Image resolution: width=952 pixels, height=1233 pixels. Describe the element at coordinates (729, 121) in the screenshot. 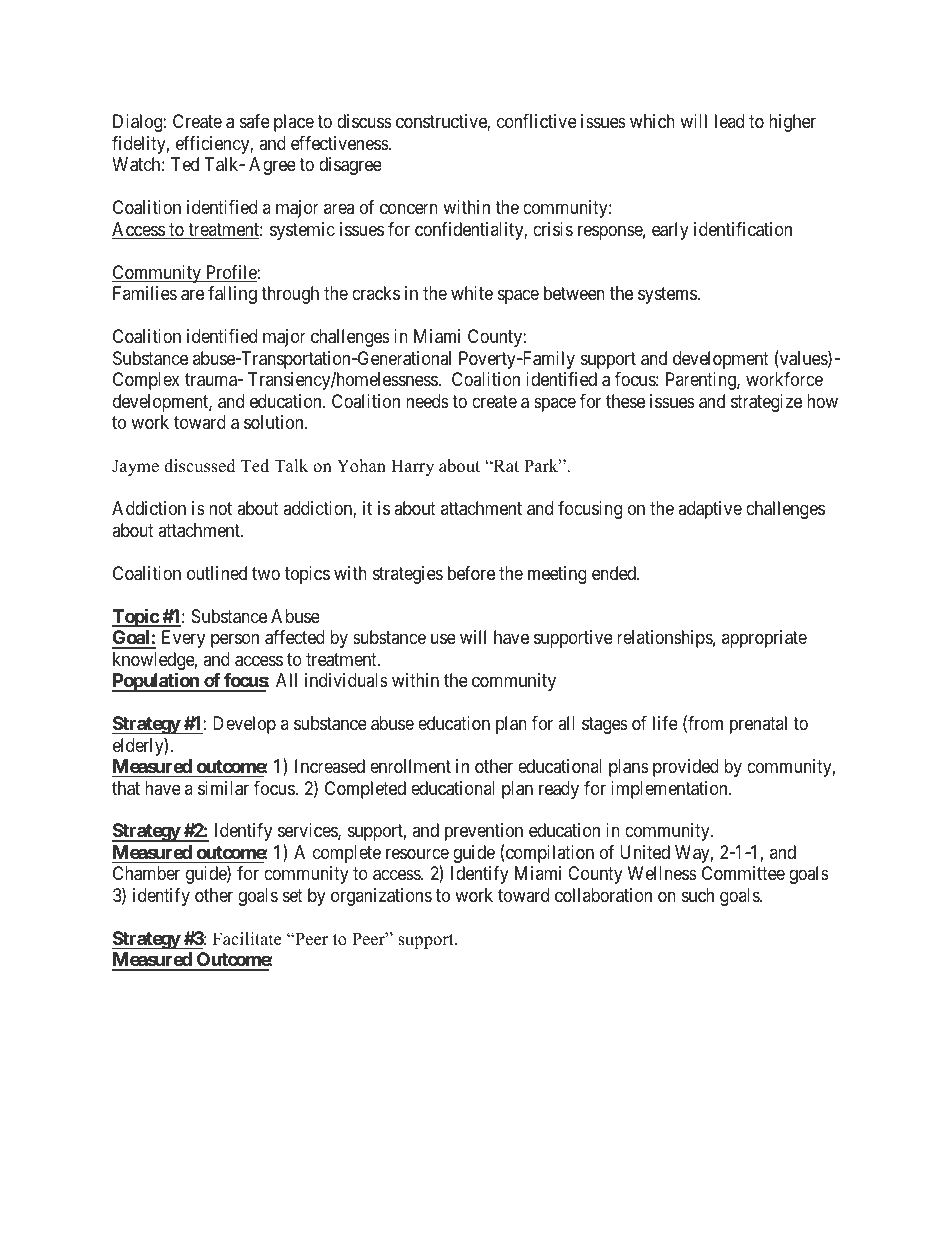

I see `lead` at that location.
